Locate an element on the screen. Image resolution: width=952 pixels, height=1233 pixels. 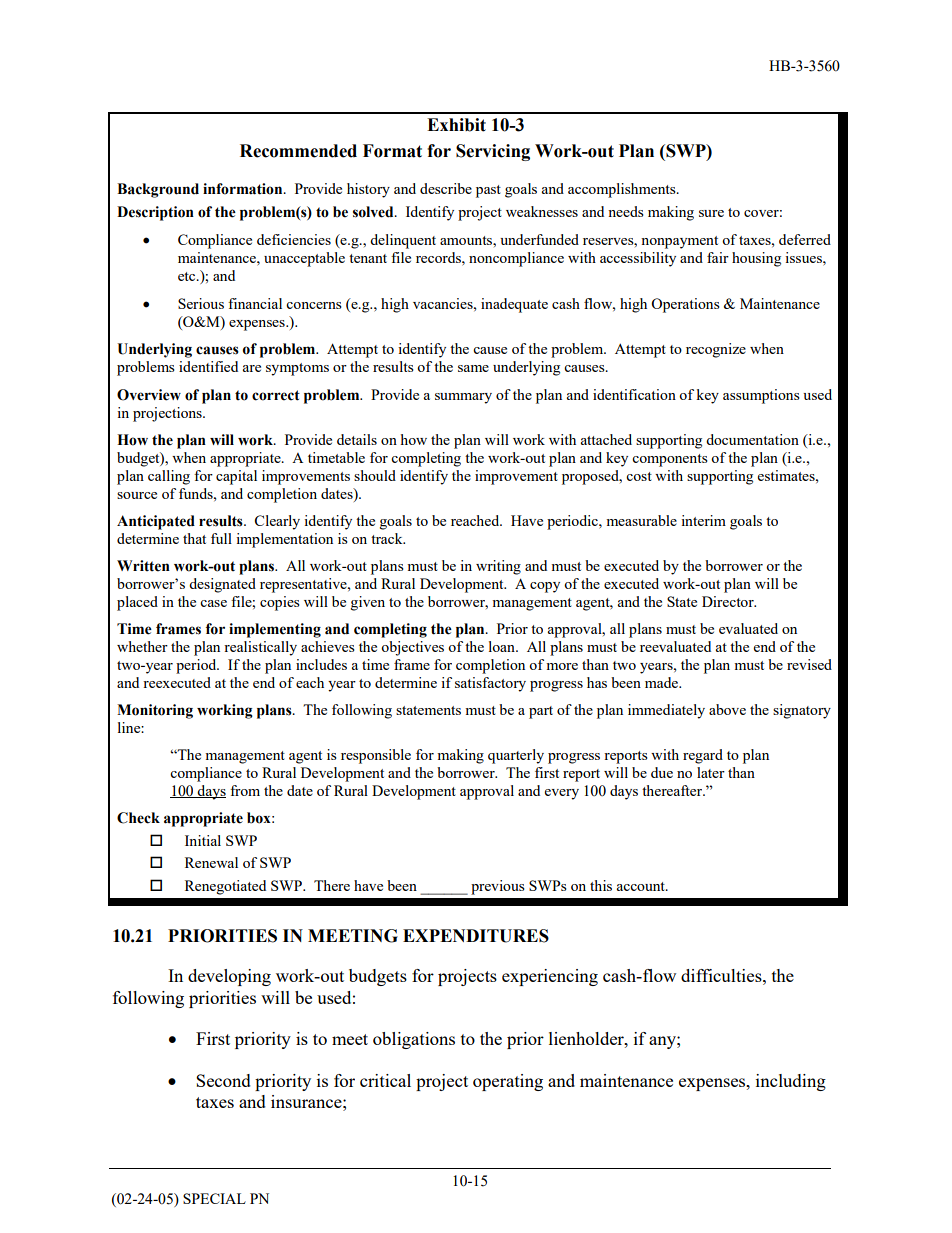
Servicing is located at coordinates (493, 152).
